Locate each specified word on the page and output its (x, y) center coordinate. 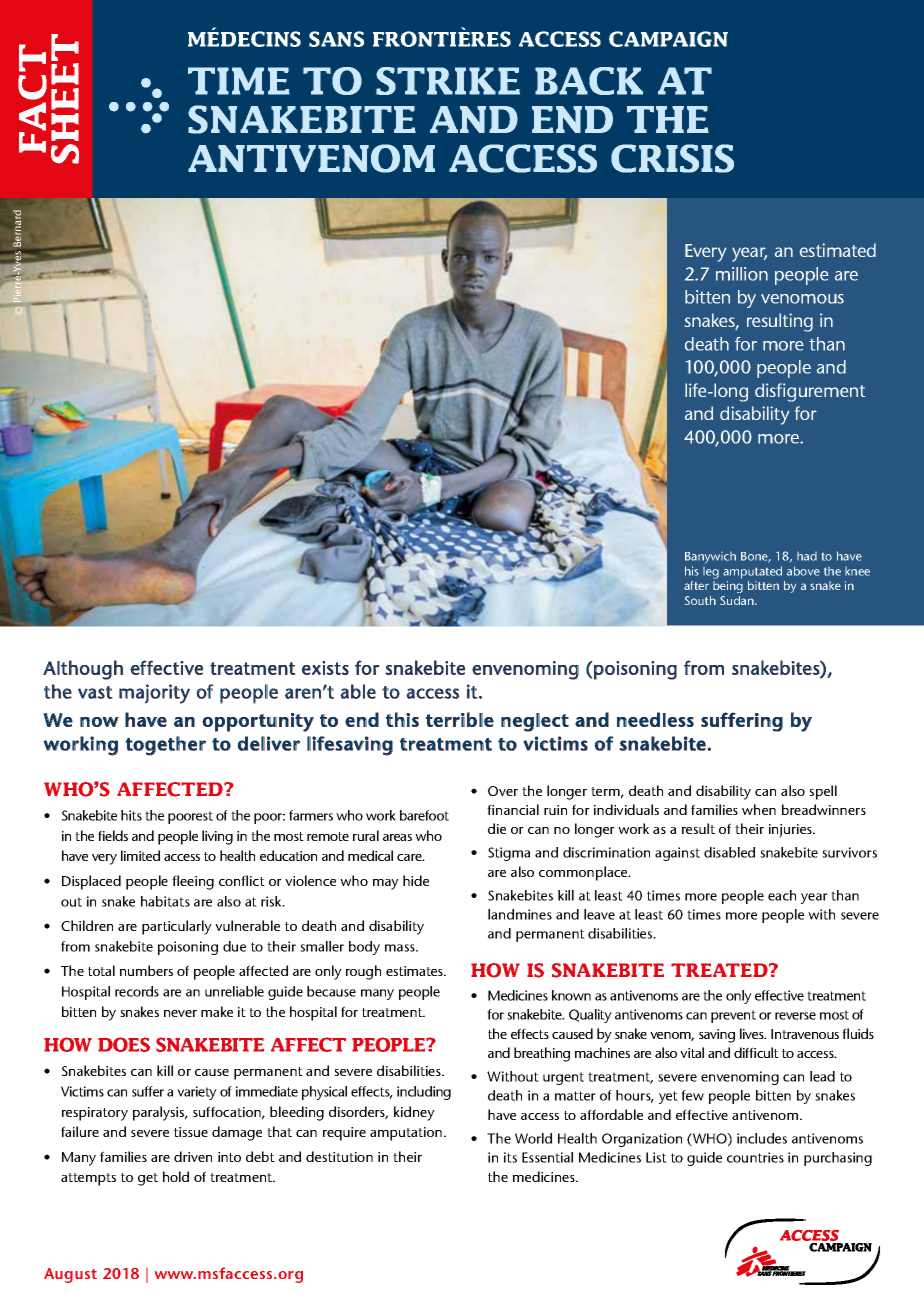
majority (154, 694)
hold (176, 1176)
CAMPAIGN (668, 39)
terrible (460, 719)
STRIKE (448, 81)
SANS (336, 39)
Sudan (738, 600)
